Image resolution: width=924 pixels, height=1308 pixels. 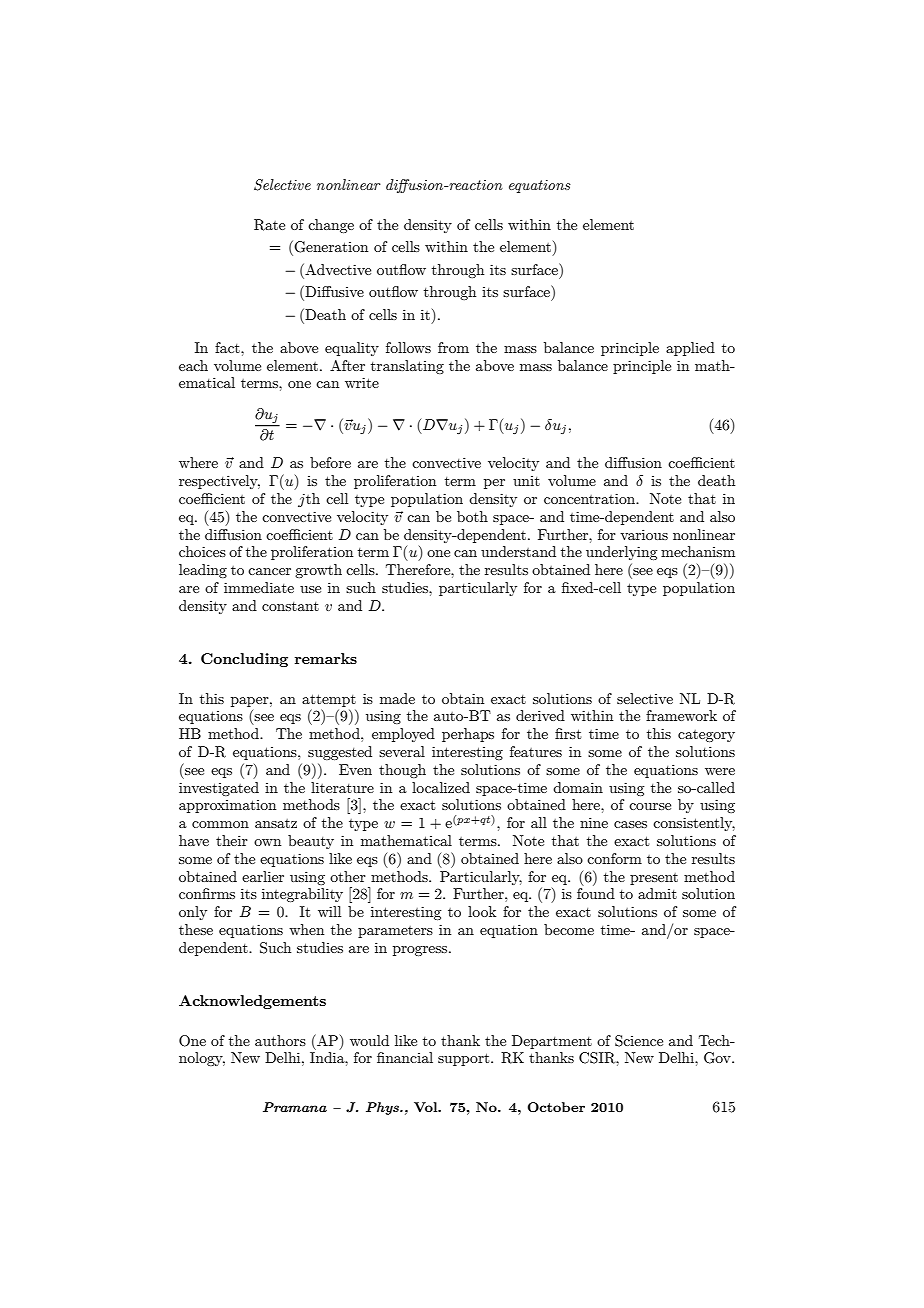 What do you see at coordinates (639, 1041) in the screenshot?
I see `Science` at bounding box center [639, 1041].
